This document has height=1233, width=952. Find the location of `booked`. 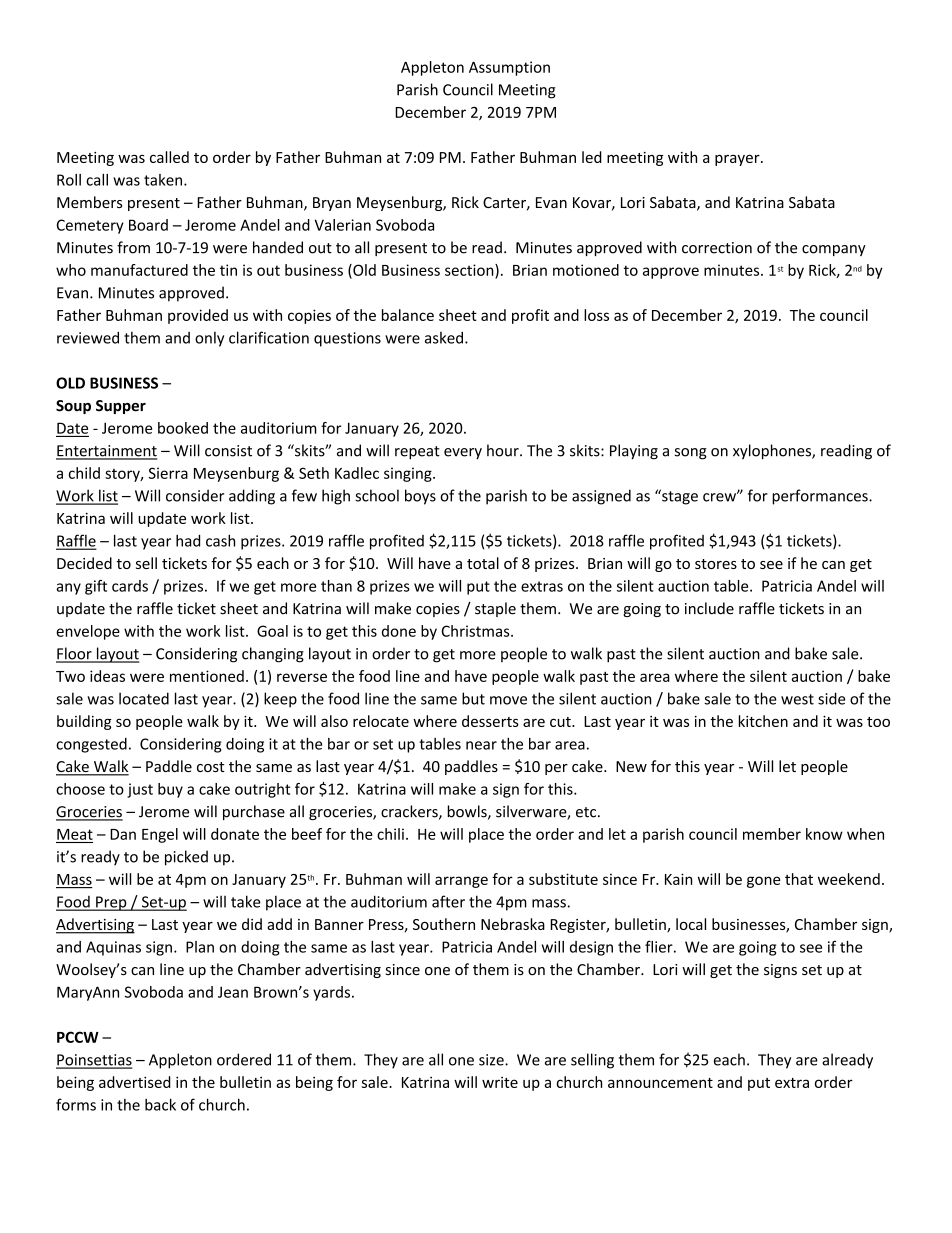

booked is located at coordinates (183, 428).
